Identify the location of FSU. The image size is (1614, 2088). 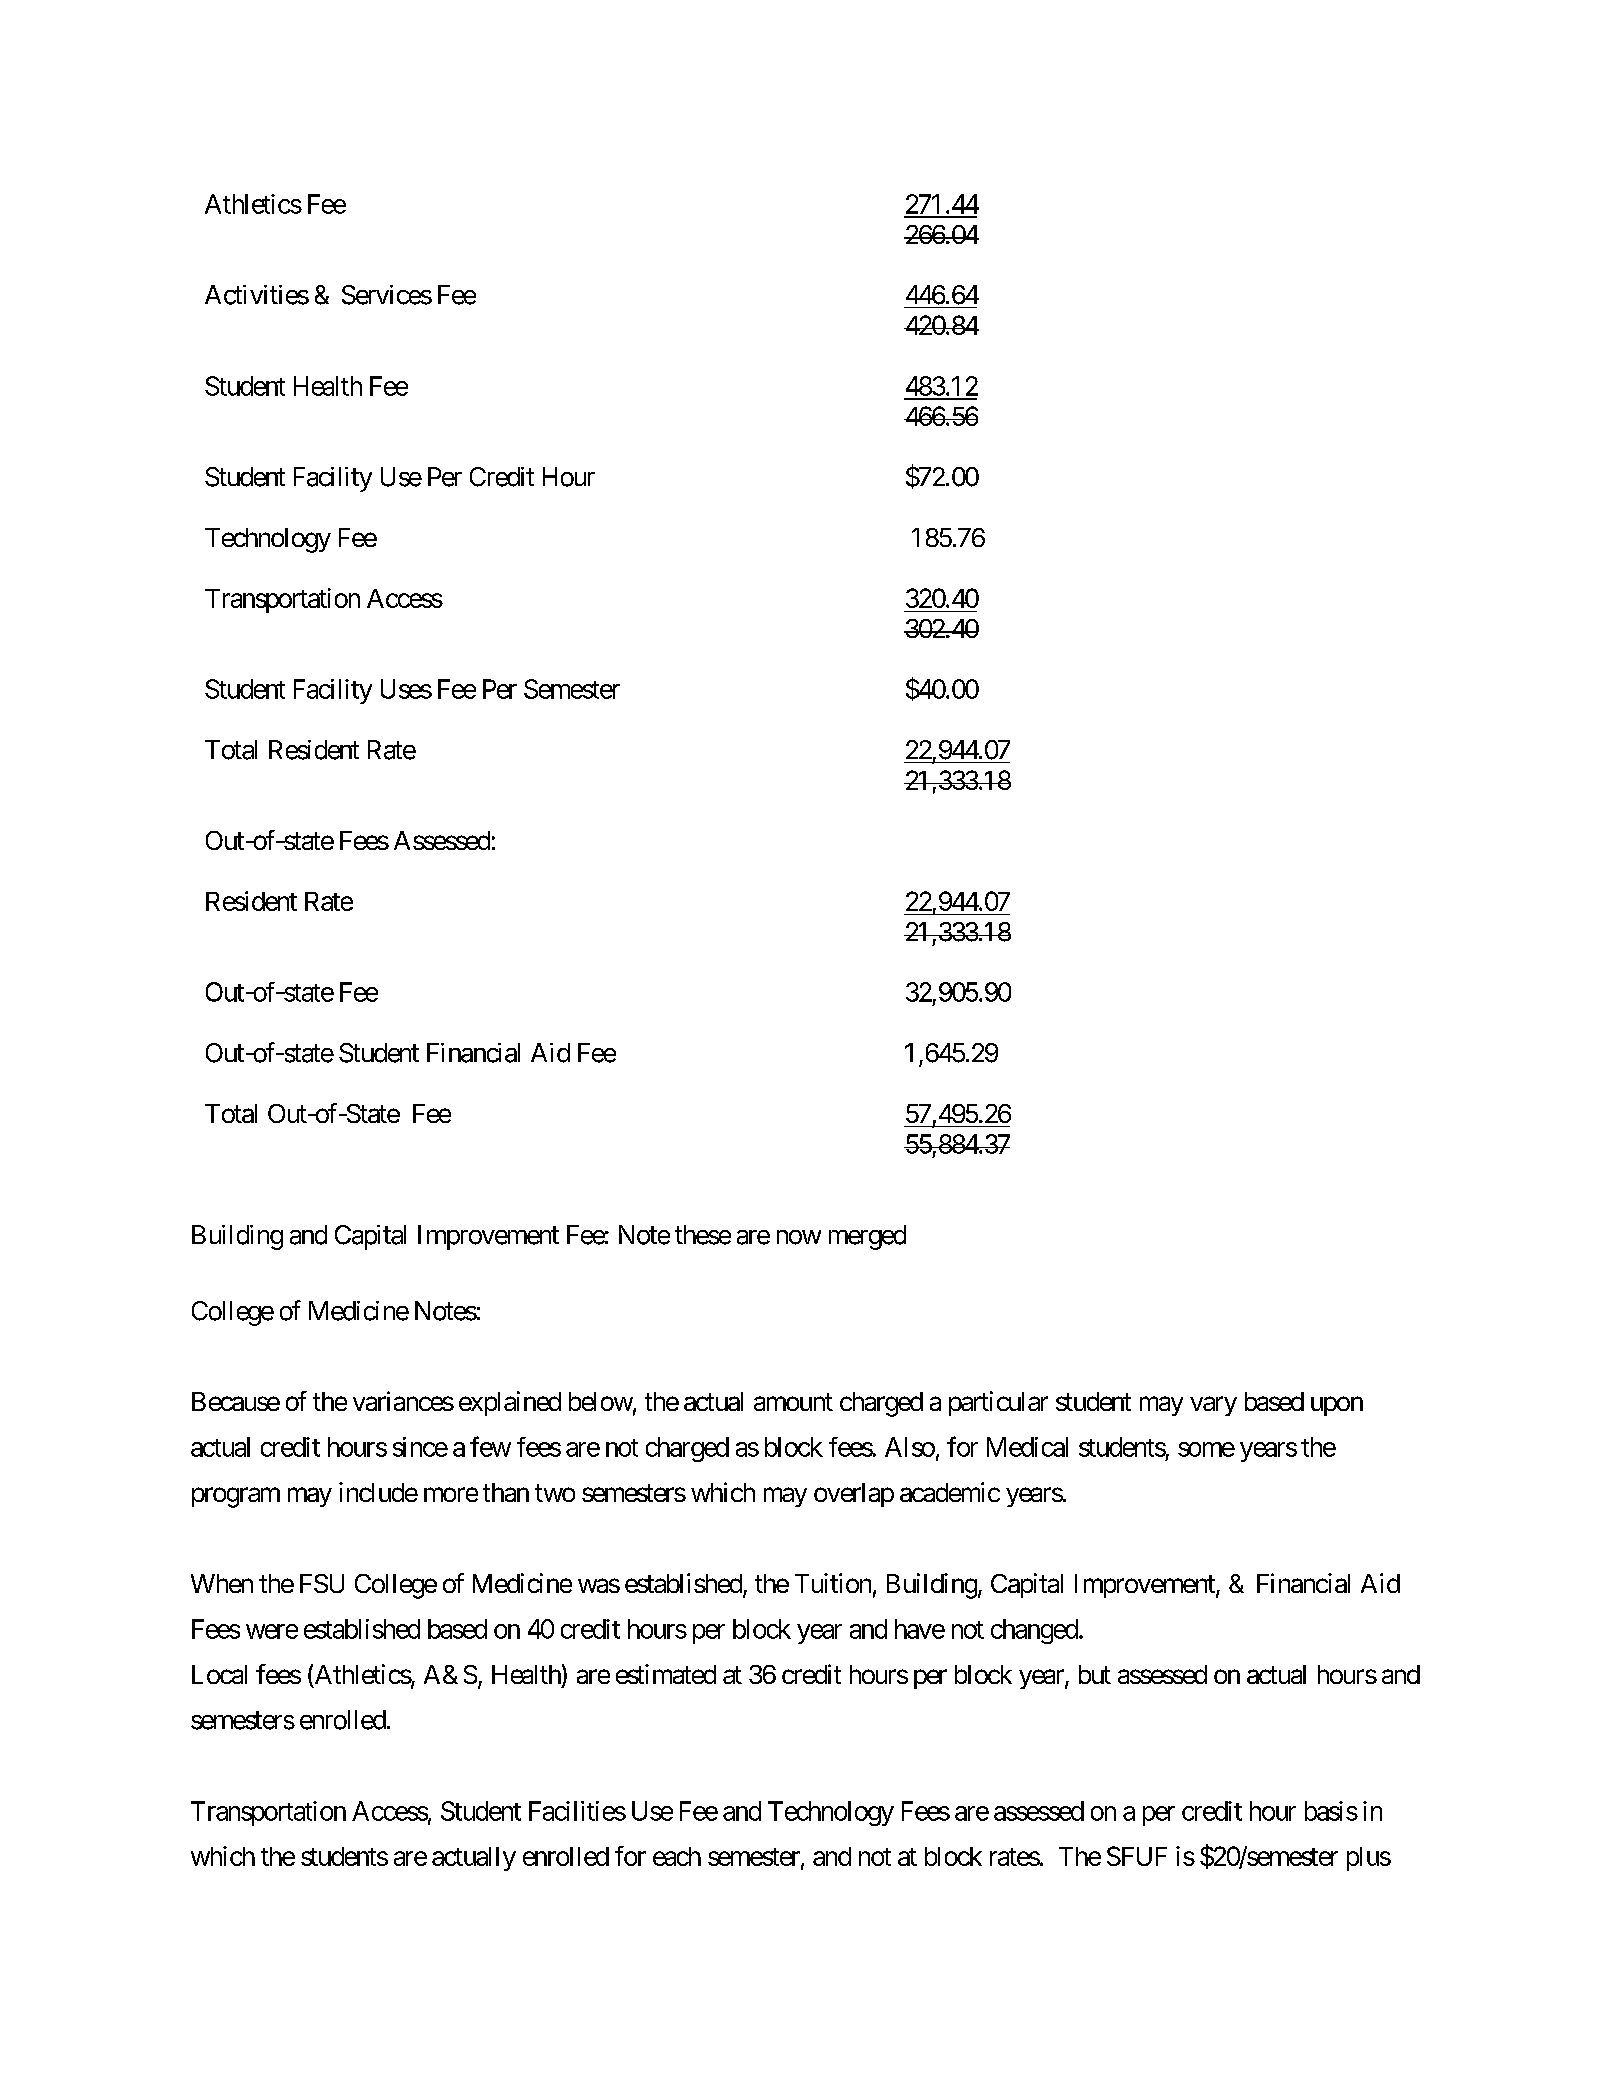
(322, 1583).
